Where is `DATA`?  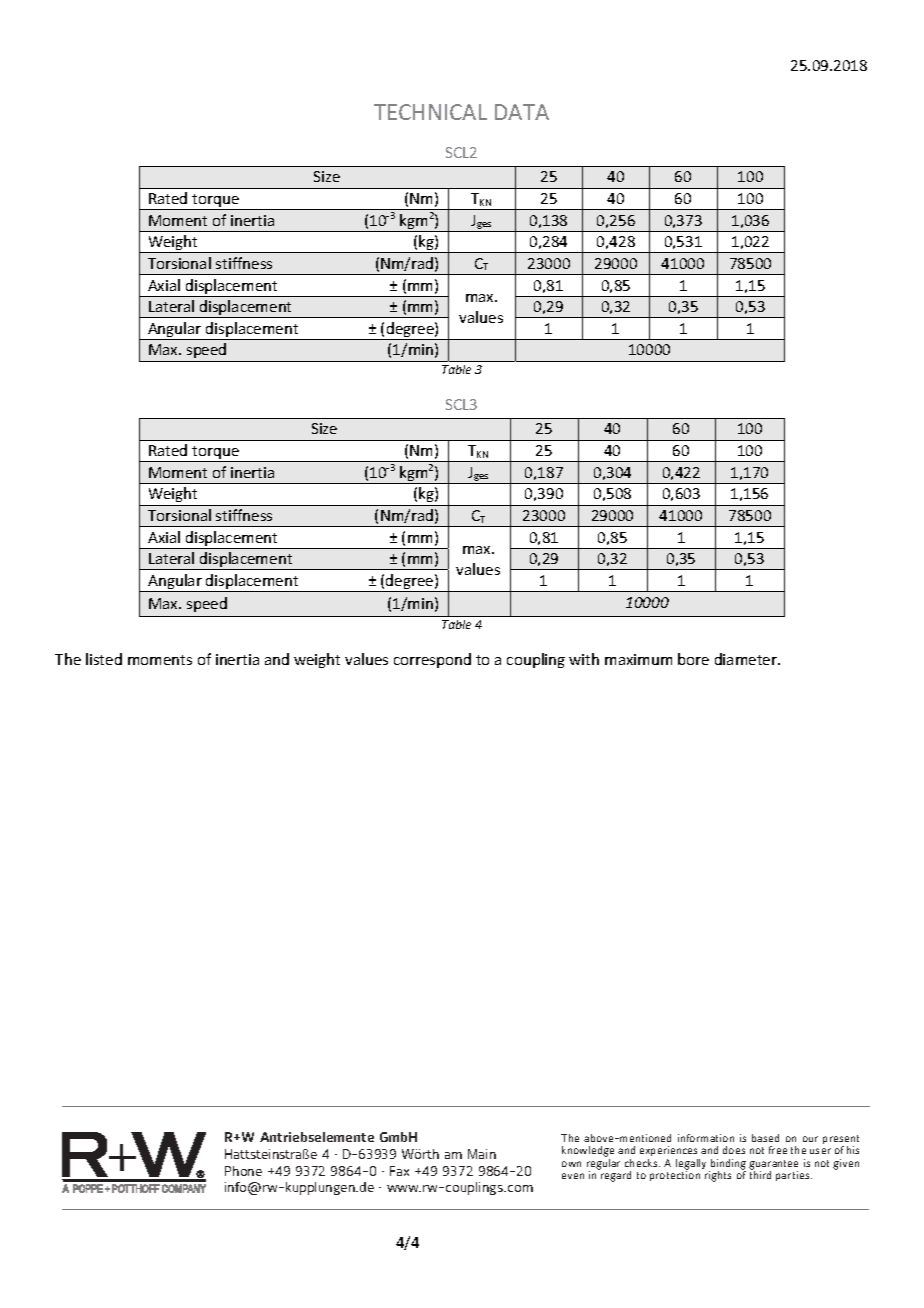
DATA is located at coordinates (522, 112).
